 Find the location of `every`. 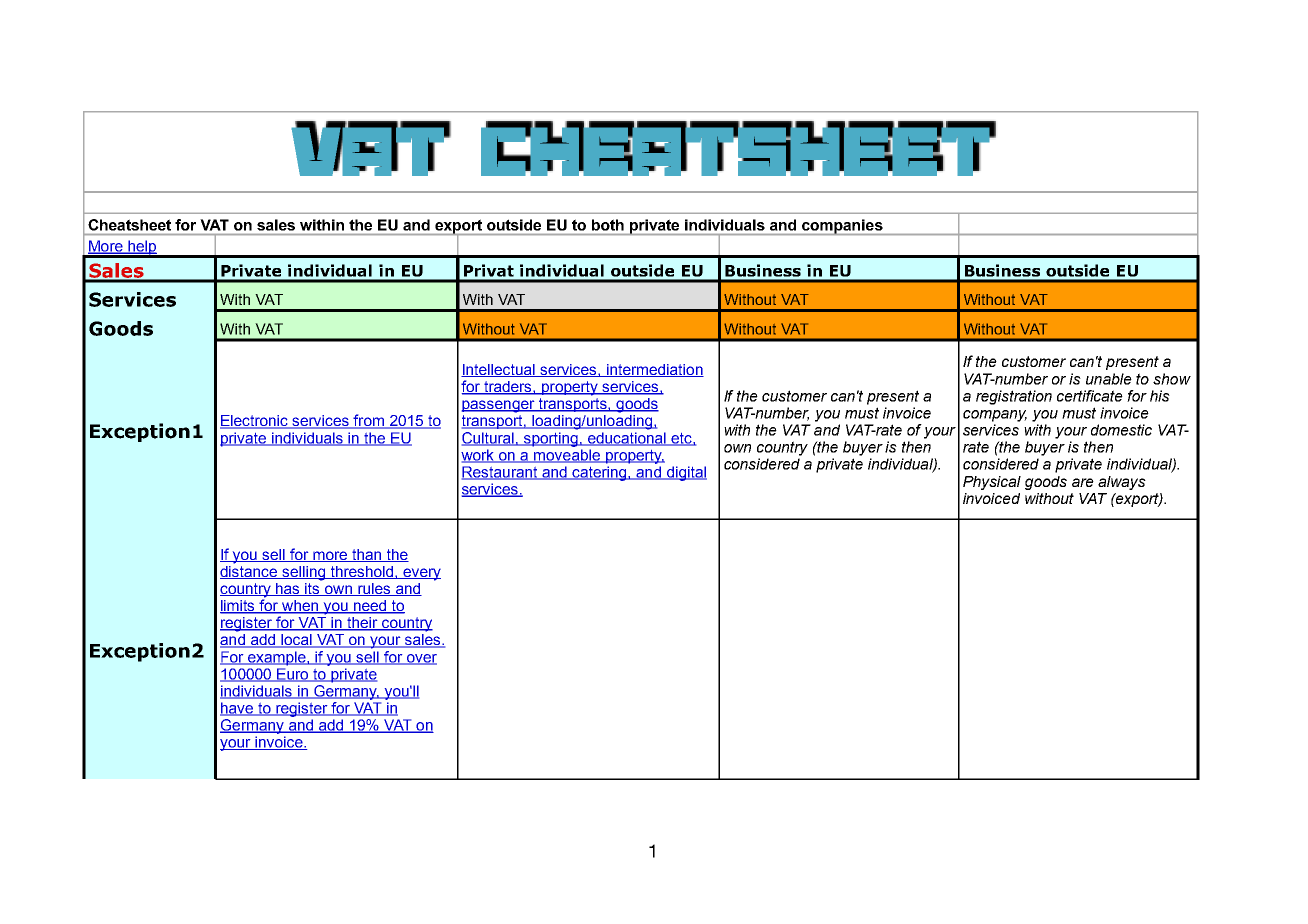

every is located at coordinates (421, 574).
